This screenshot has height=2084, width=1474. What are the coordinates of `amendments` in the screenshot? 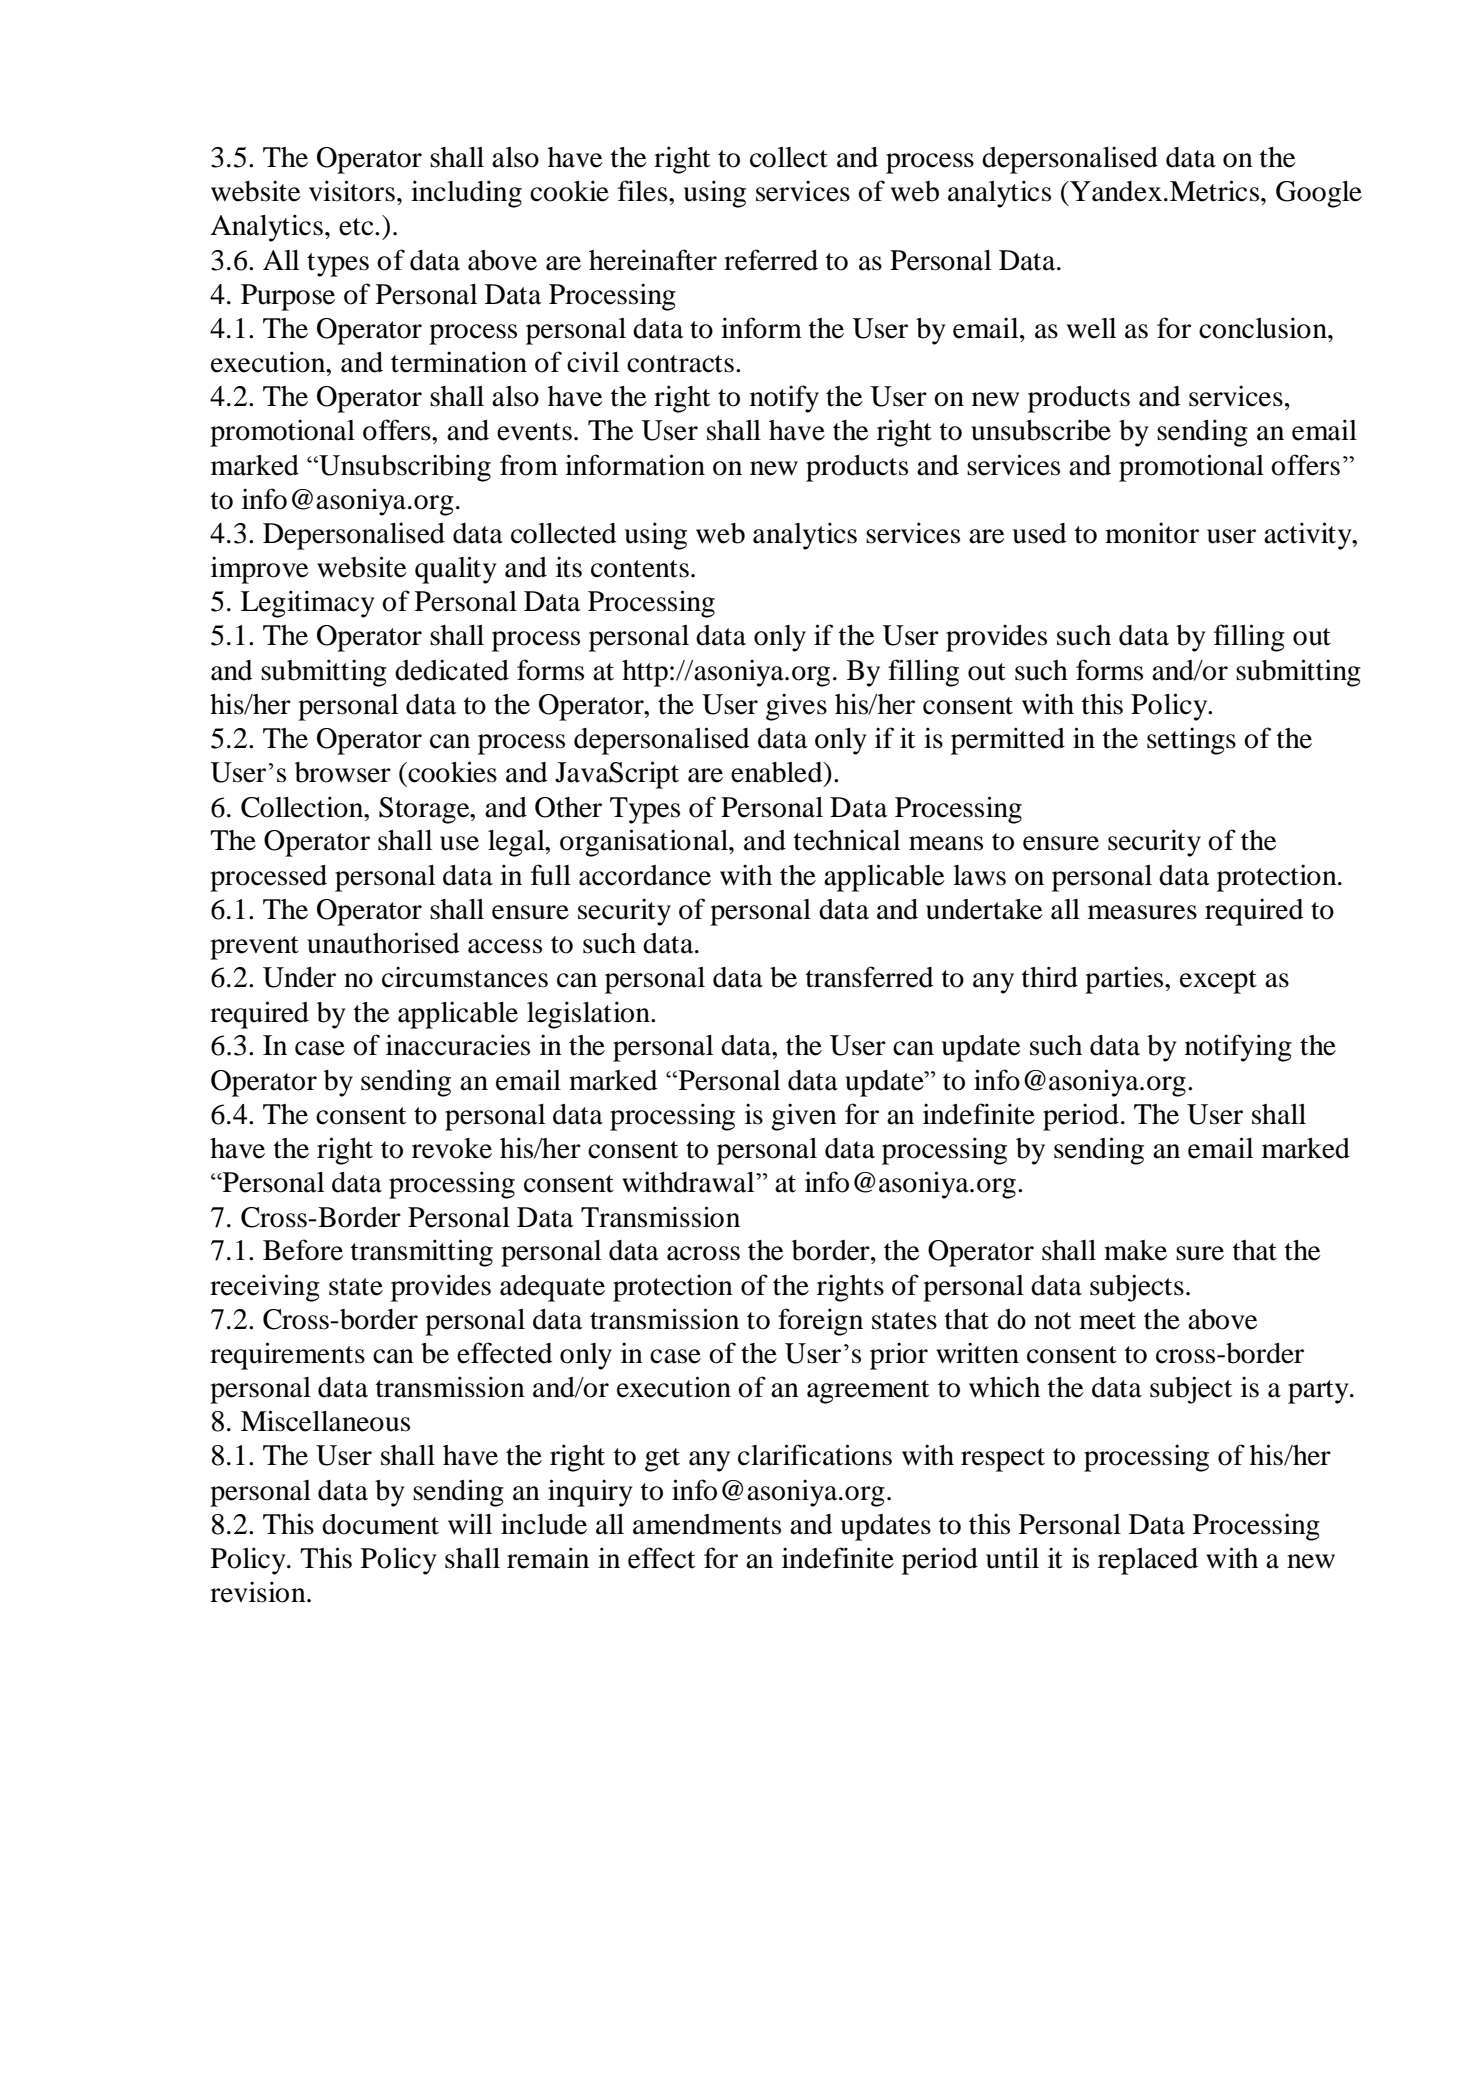 It's located at (707, 1524).
